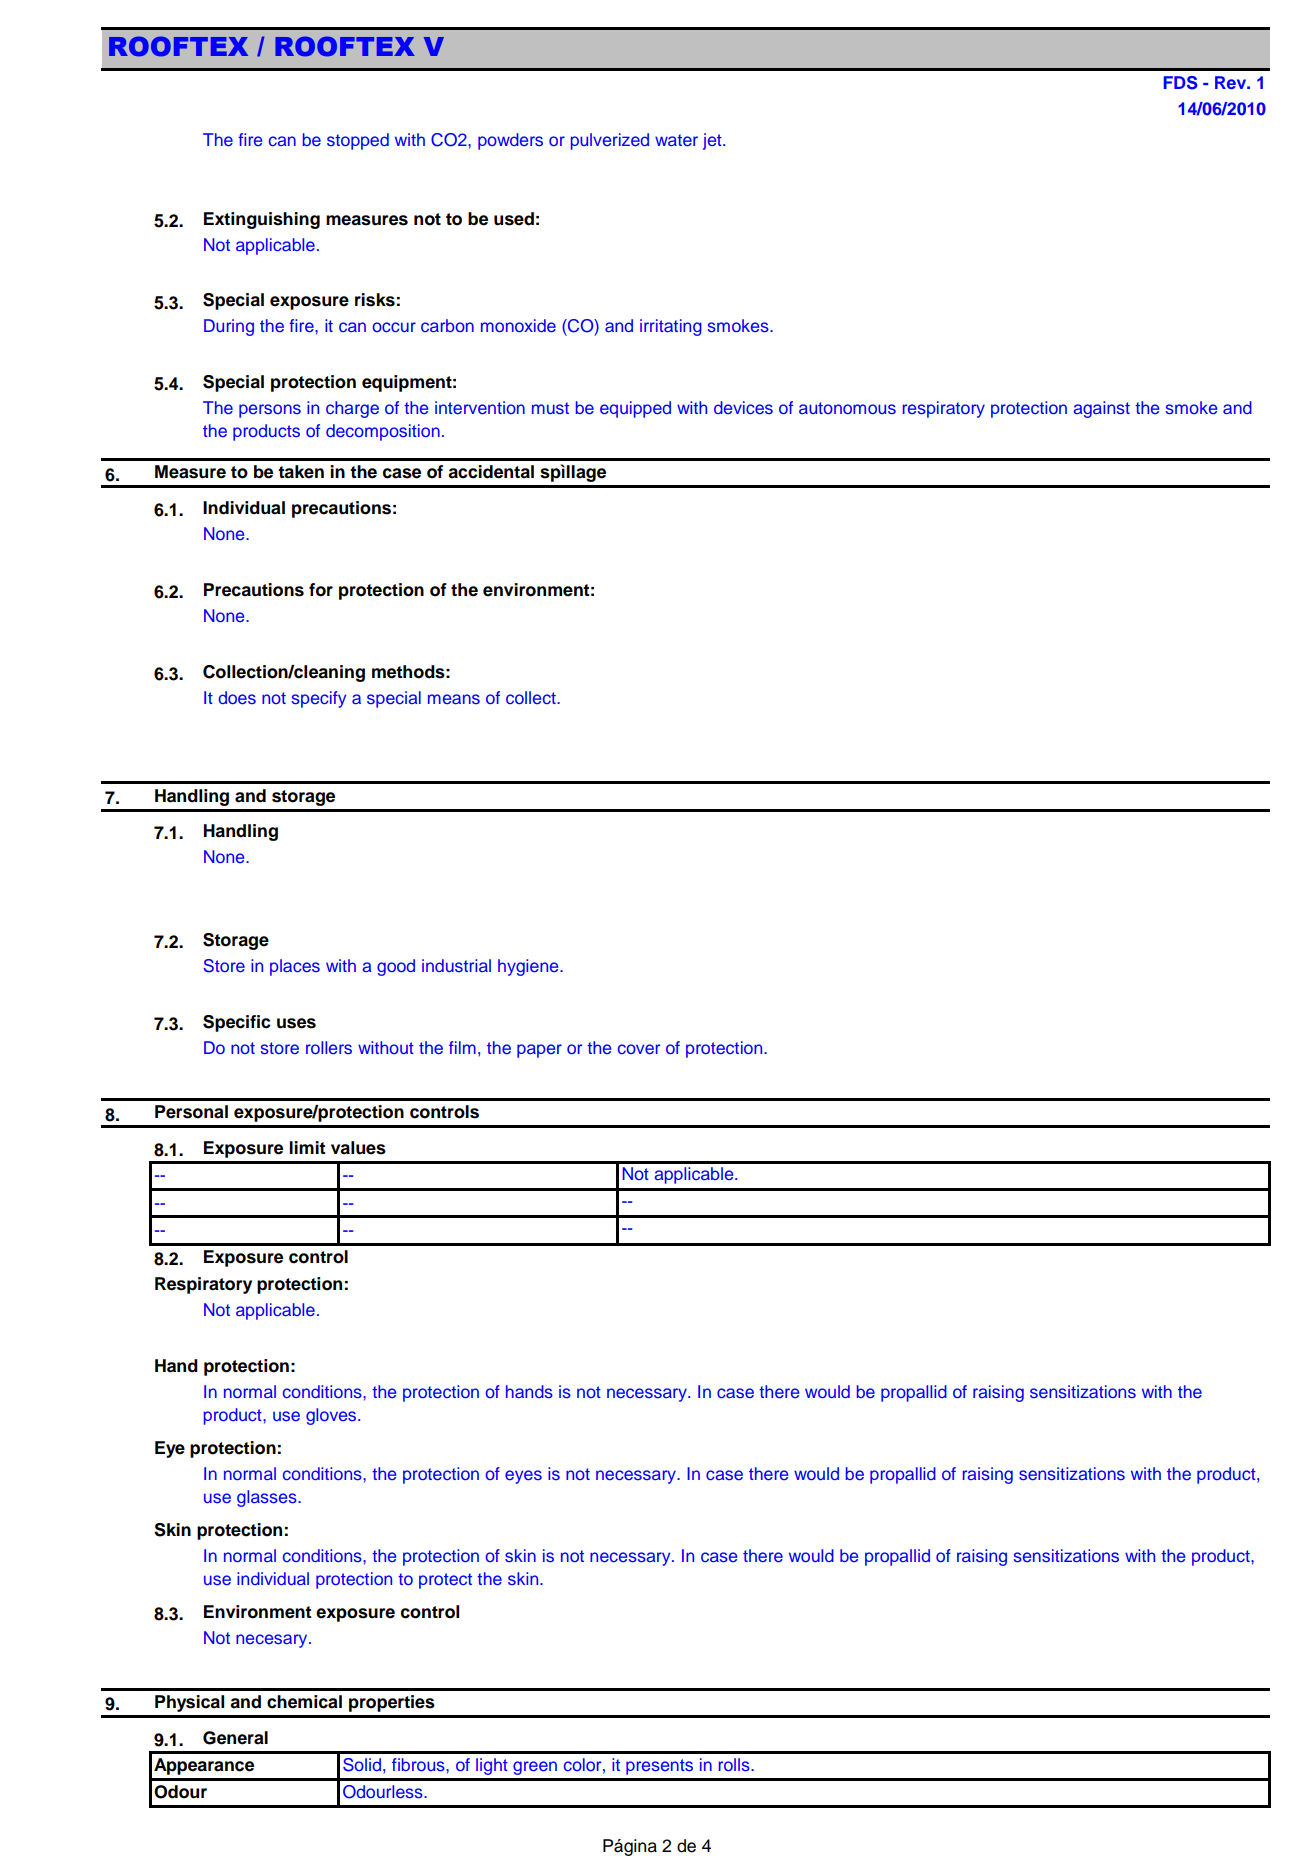 The width and height of the page is (1315, 1860). Describe the element at coordinates (676, 140) in the page. I see `water` at that location.
